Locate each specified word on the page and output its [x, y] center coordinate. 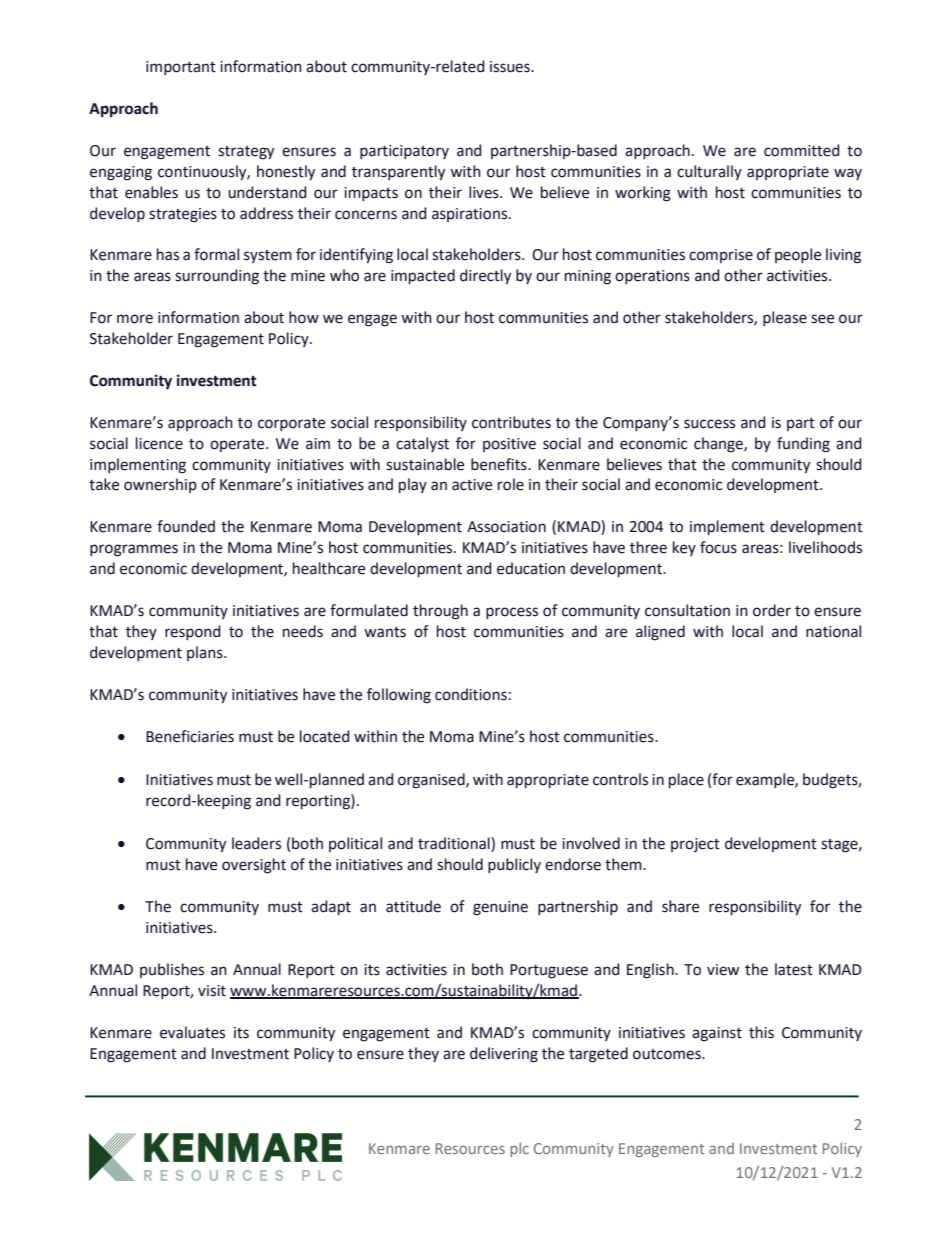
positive [509, 445]
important [181, 68]
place [686, 780]
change [719, 445]
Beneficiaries [190, 736]
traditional [455, 843]
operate [238, 445]
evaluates [192, 1032]
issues [511, 67]
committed [802, 150]
